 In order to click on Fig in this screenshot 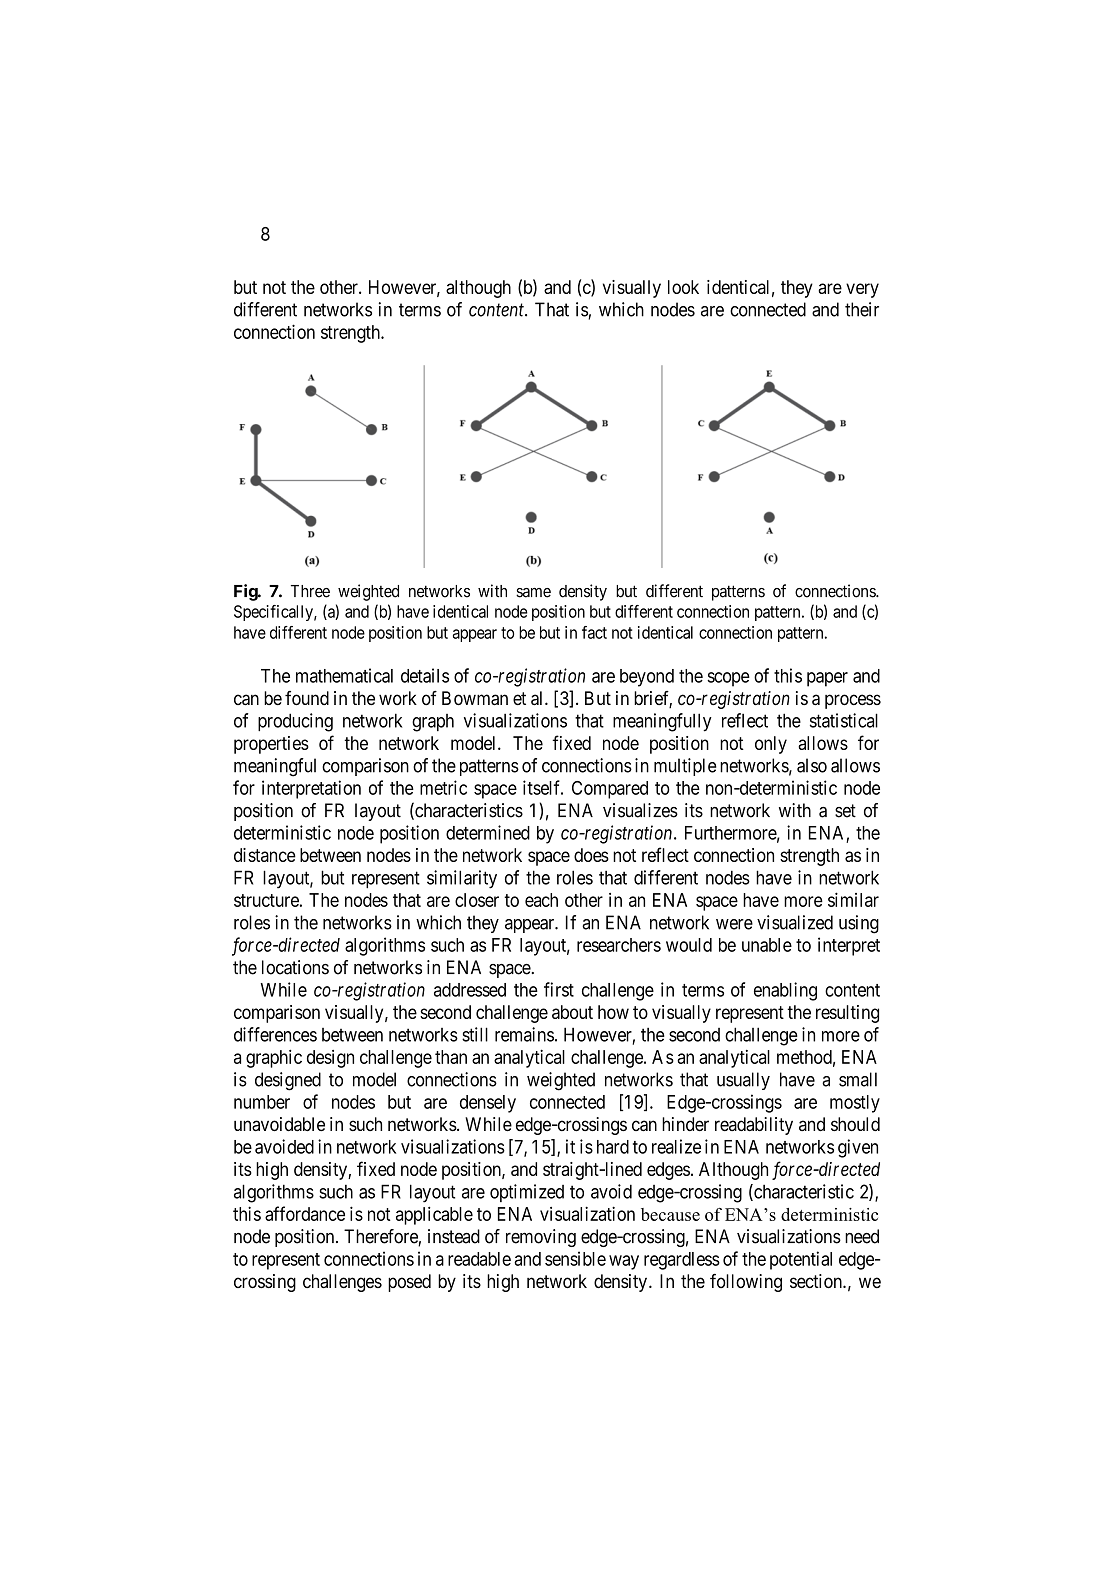, I will do `click(246, 592)`.
